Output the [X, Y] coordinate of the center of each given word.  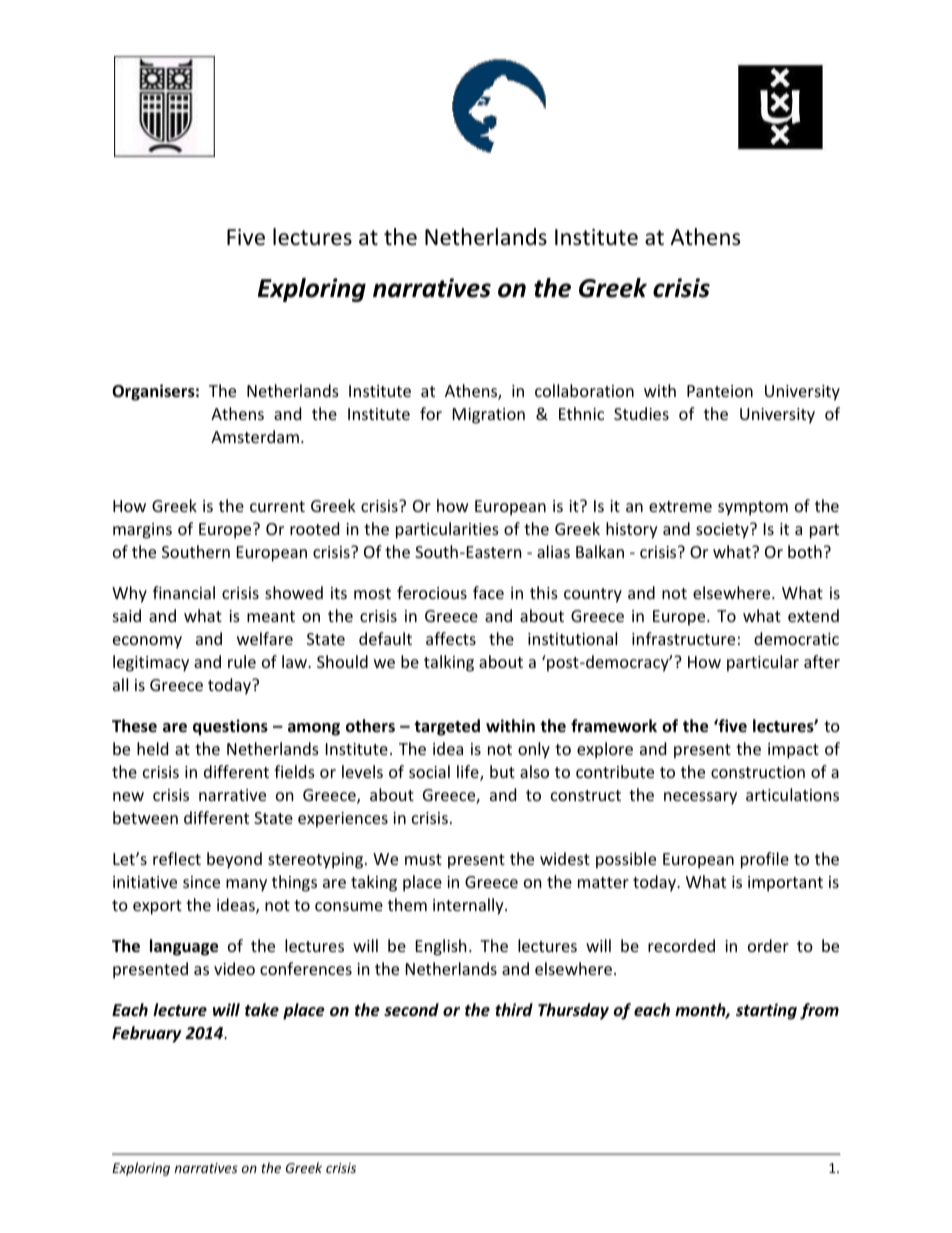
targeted [447, 727]
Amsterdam [255, 436]
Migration [489, 416]
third [514, 1009]
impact [793, 751]
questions [230, 727]
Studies [641, 413]
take [262, 1009]
